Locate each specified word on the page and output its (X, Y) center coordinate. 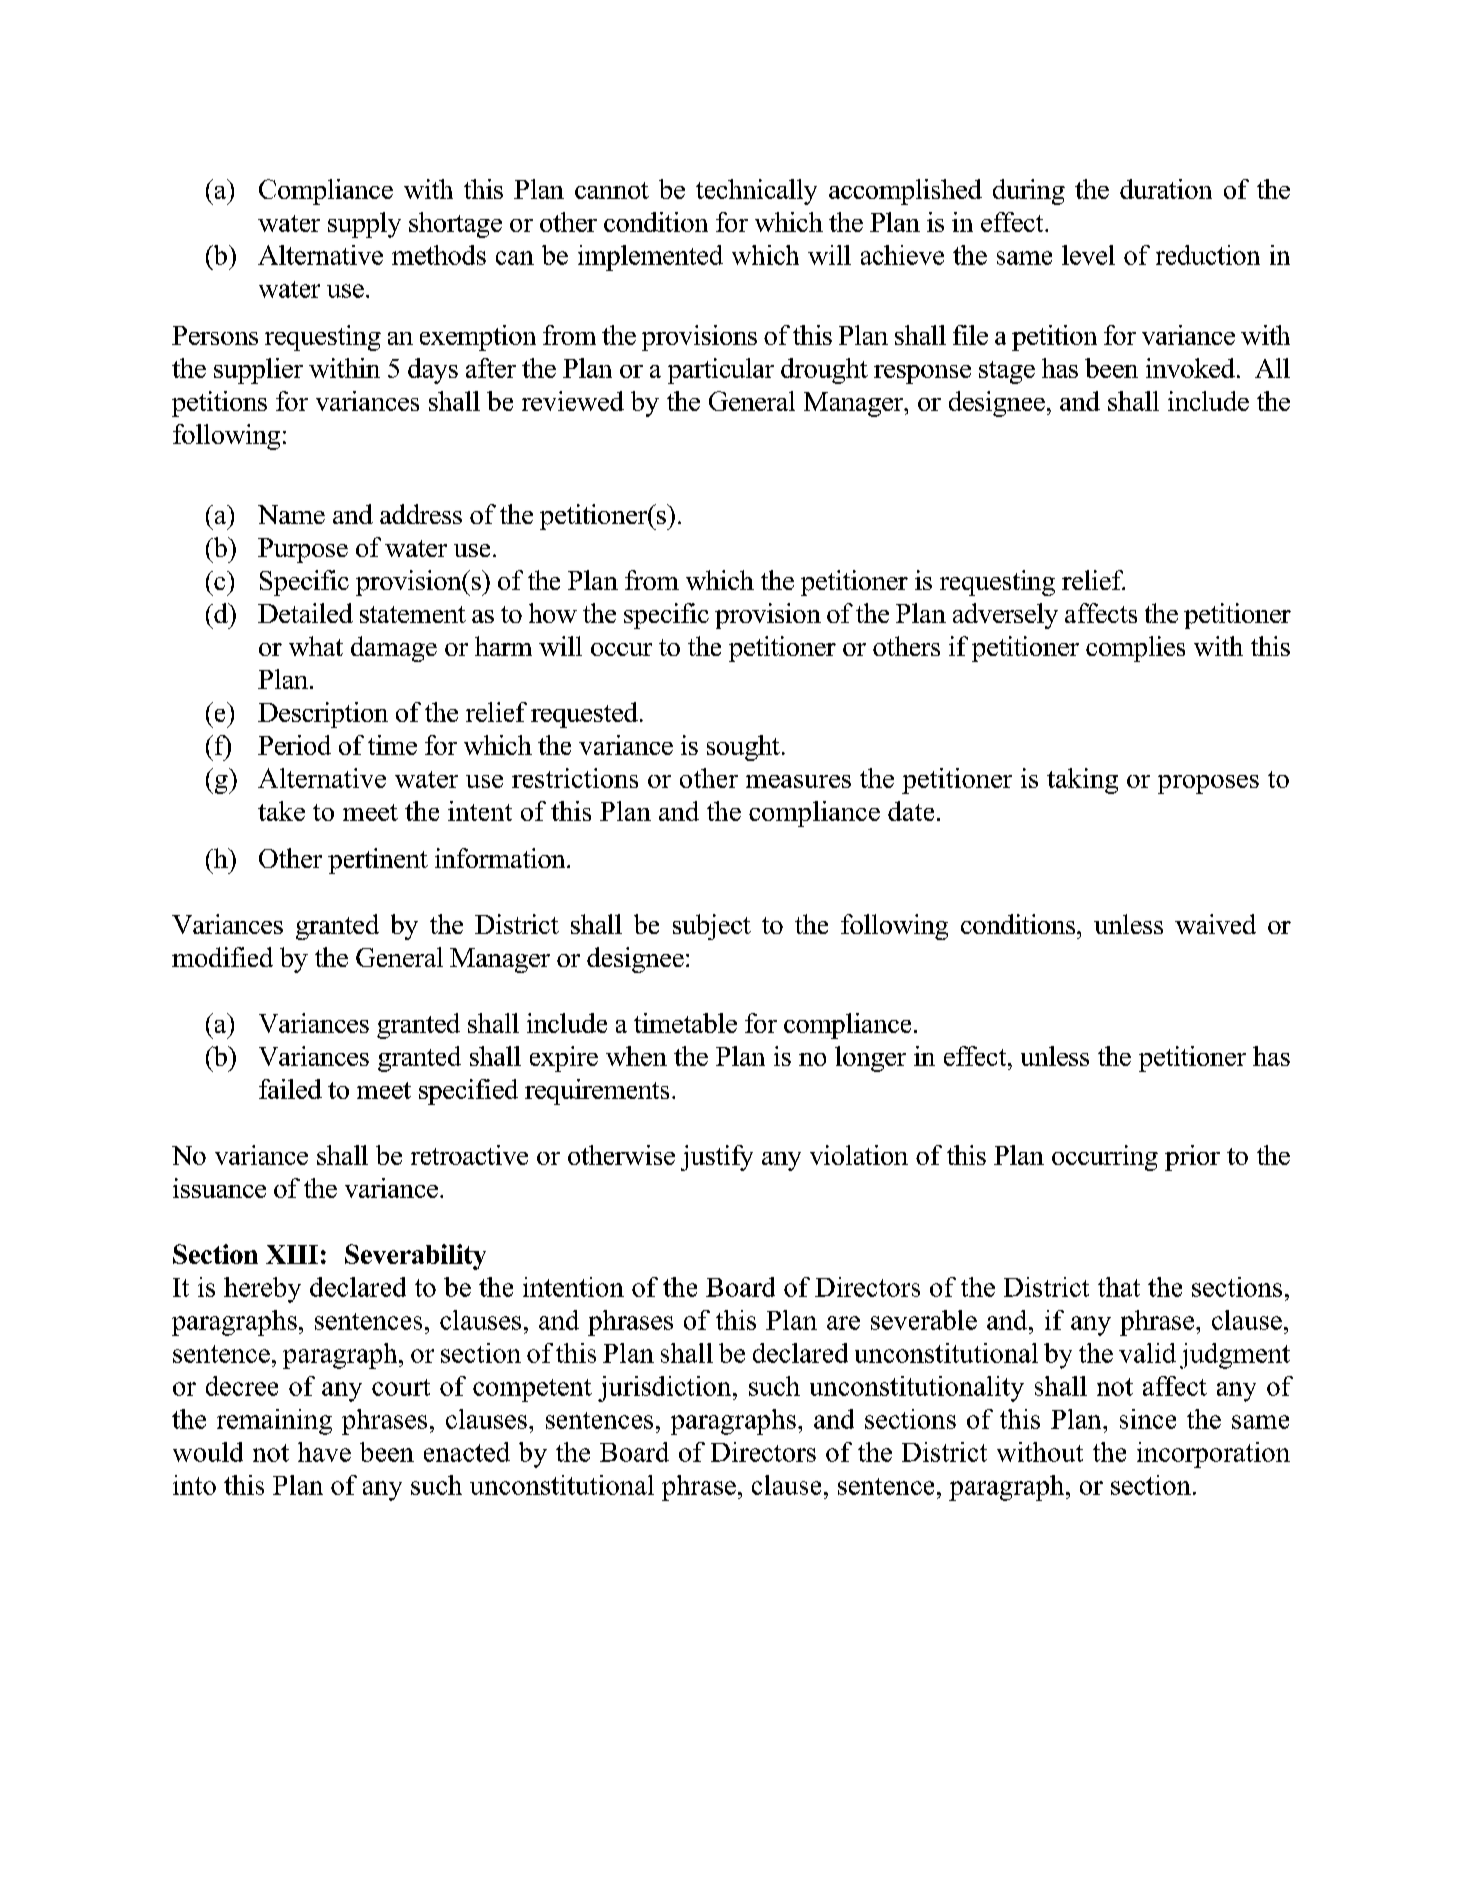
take (281, 811)
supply (364, 225)
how (553, 613)
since (1148, 1419)
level (1088, 255)
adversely (1005, 616)
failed (290, 1089)
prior (1192, 1158)
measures (798, 781)
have (324, 1452)
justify (717, 1158)
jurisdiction (666, 1389)
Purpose (303, 550)
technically (756, 192)
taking (1082, 781)
